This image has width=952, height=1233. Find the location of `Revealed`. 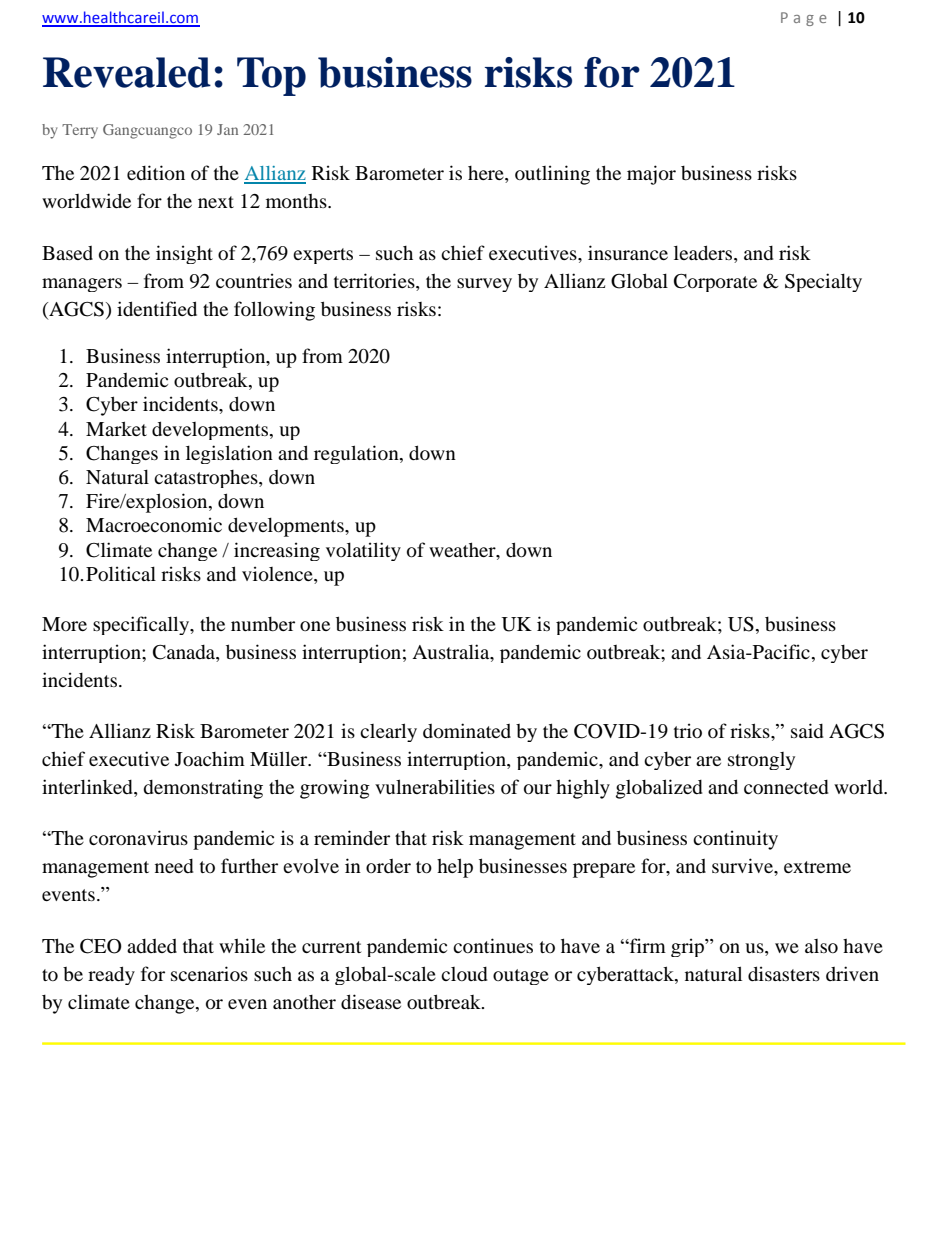

Revealed is located at coordinates (127, 72).
